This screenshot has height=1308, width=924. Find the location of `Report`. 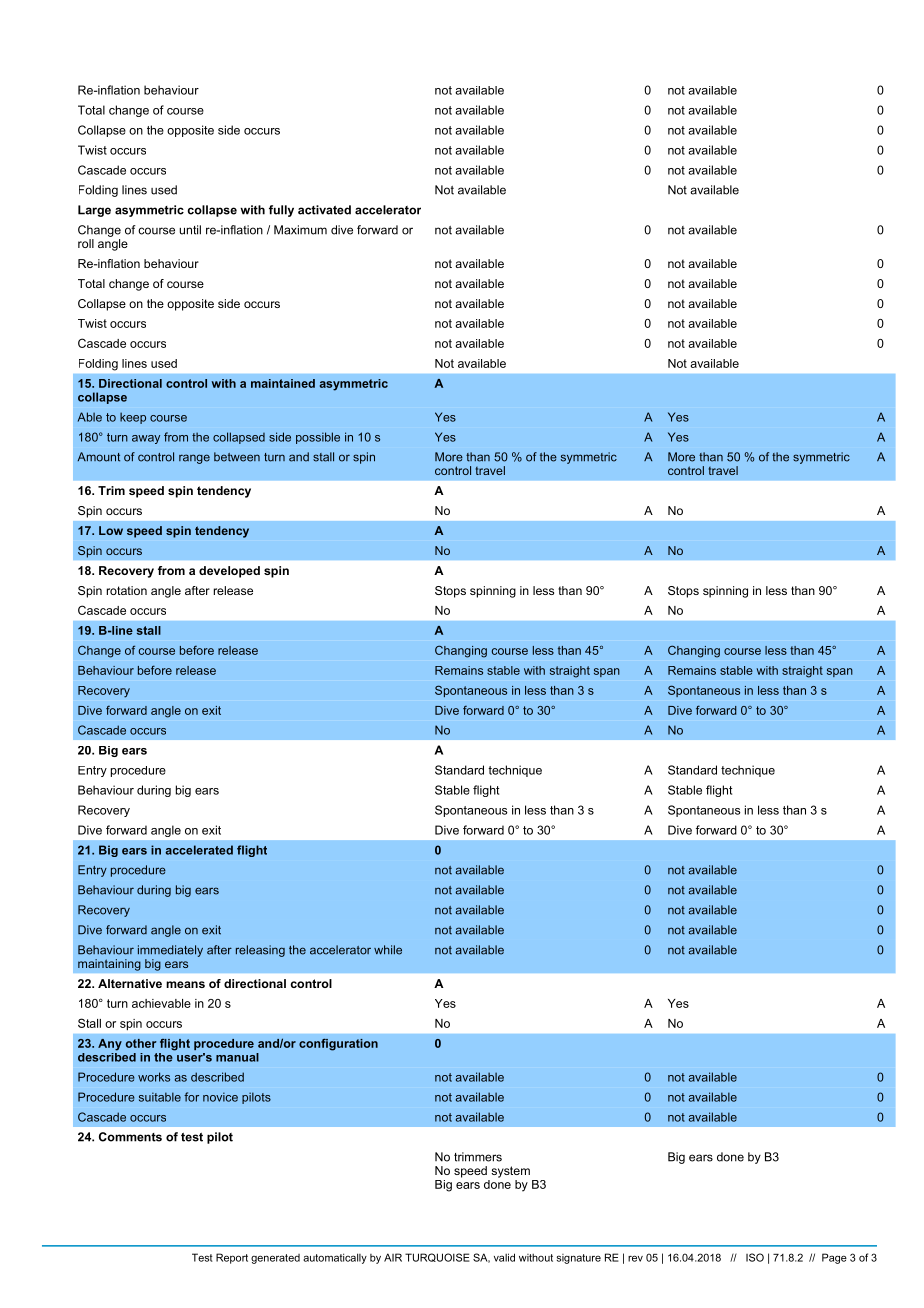

Report is located at coordinates (232, 1258).
